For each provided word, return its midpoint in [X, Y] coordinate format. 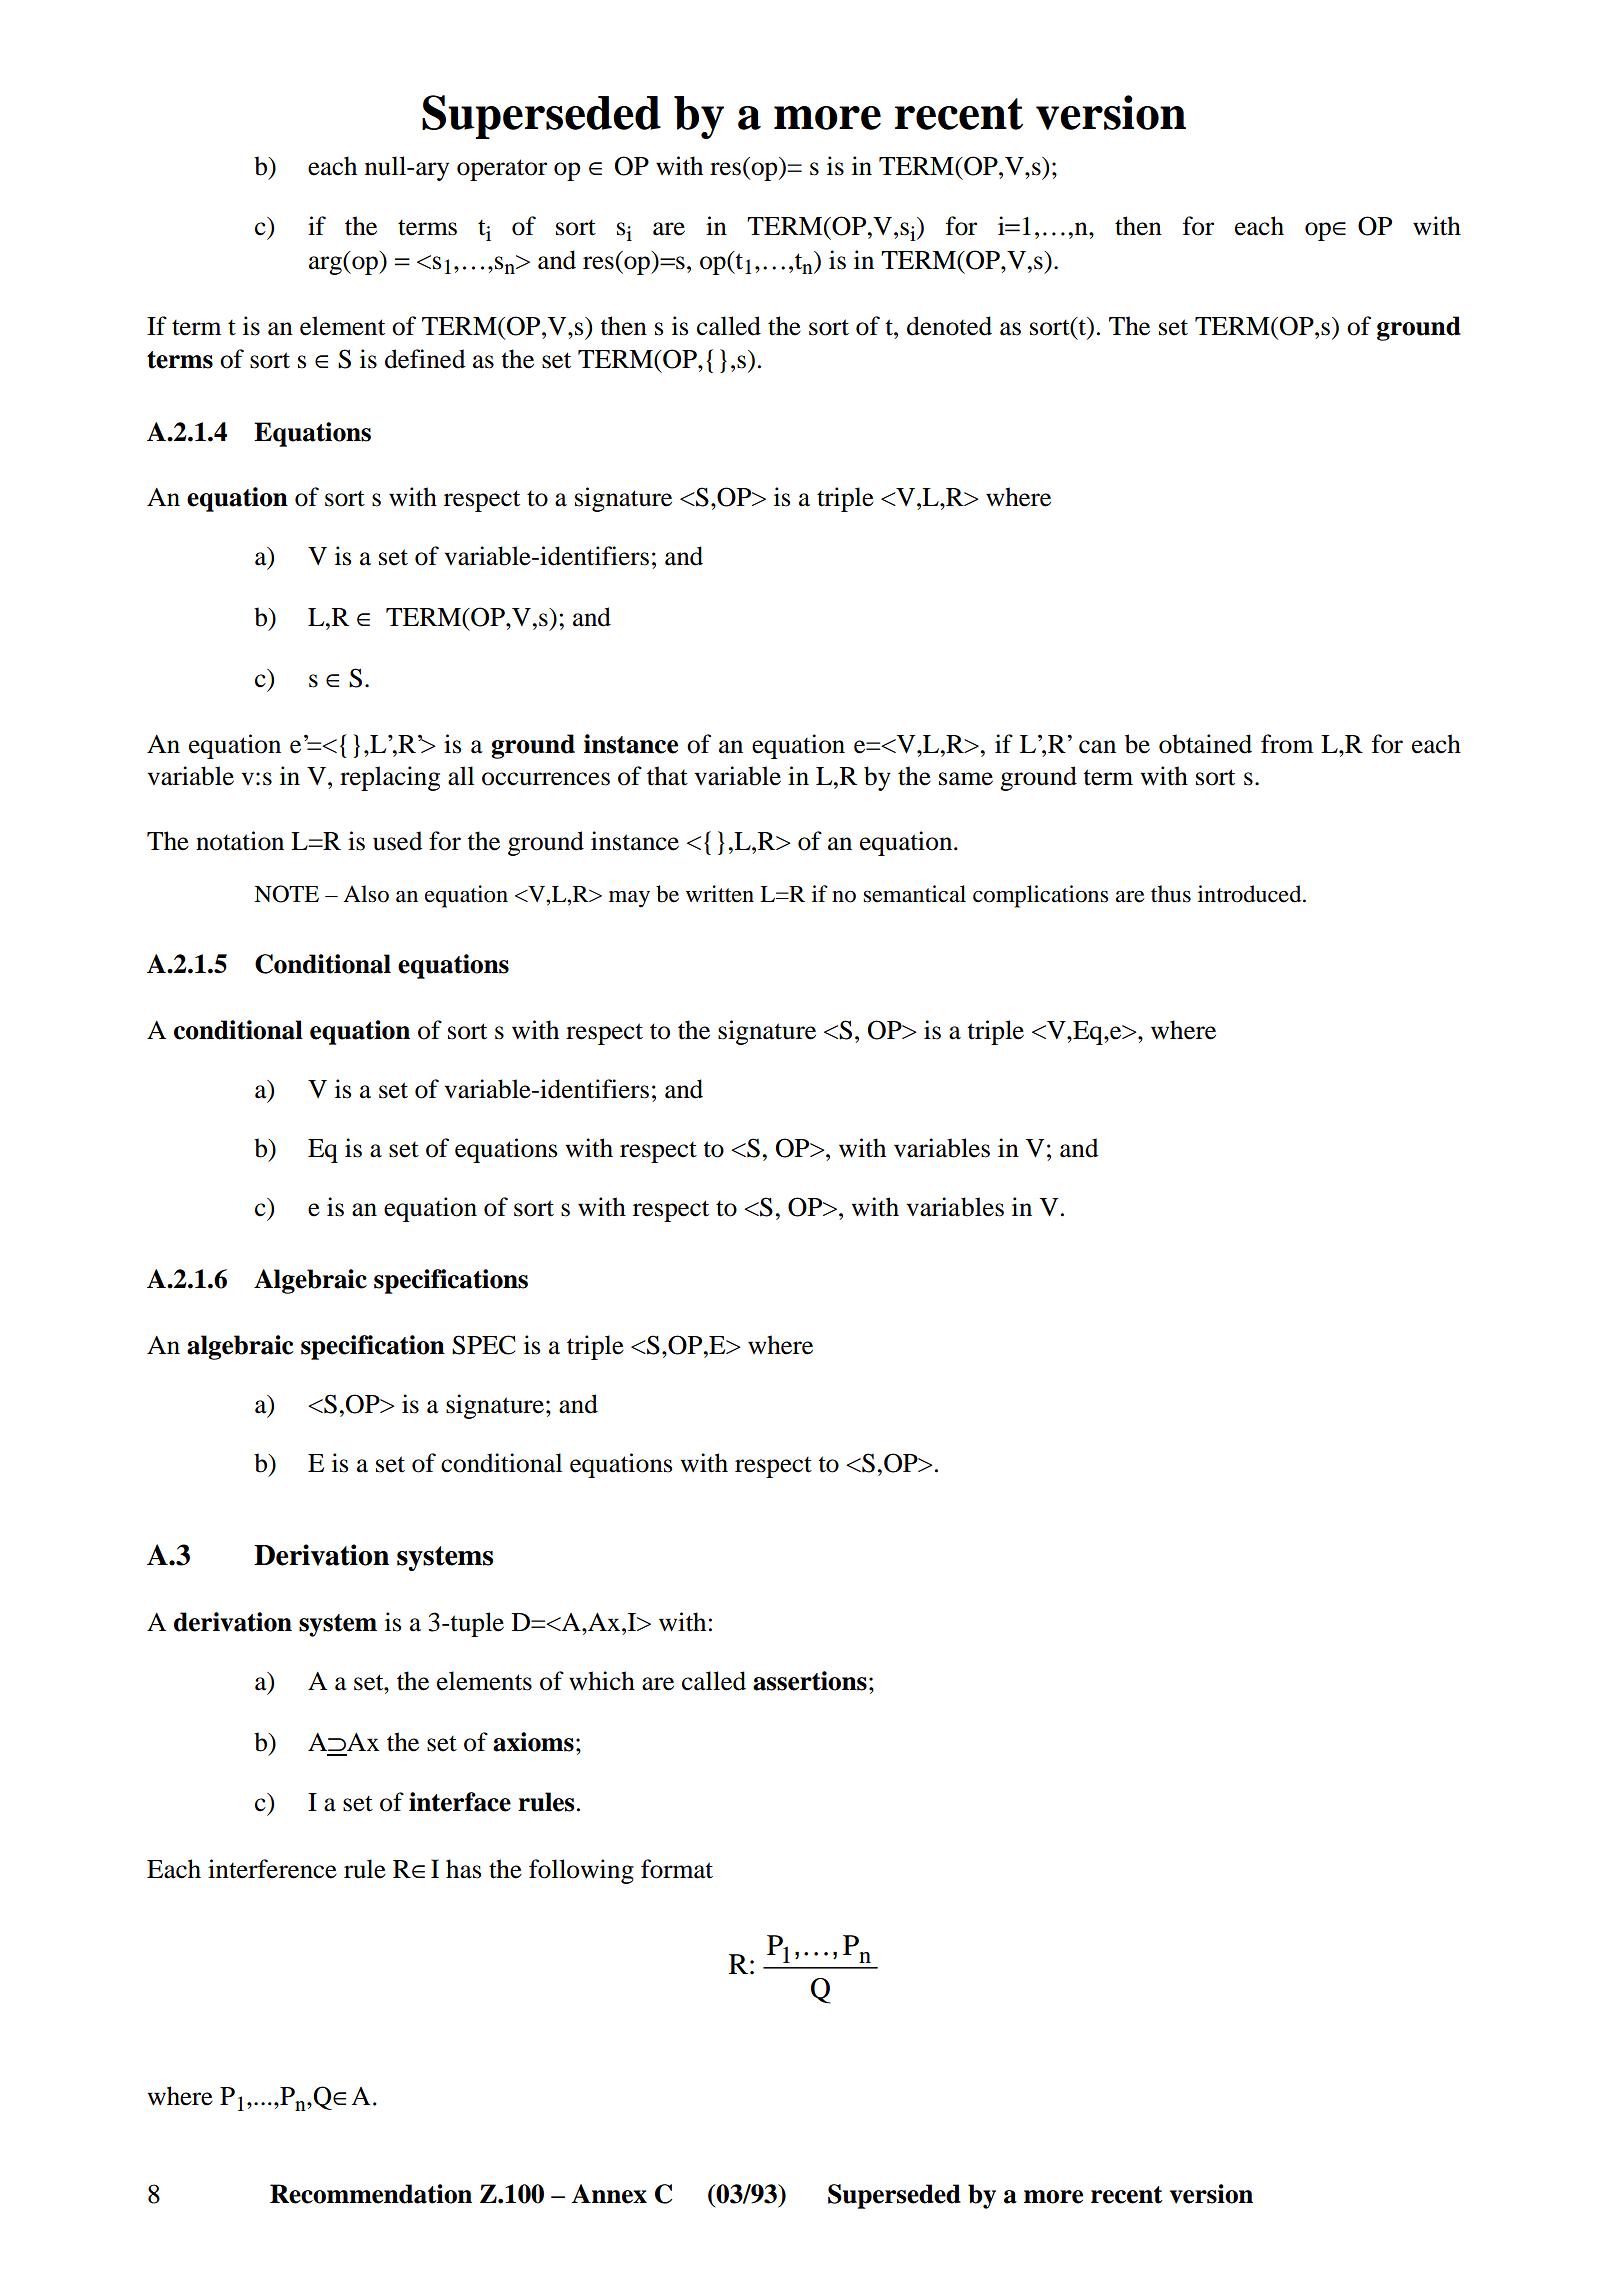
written [720, 894]
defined [425, 359]
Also [366, 894]
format [677, 1869]
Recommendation [371, 2194]
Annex [609, 2194]
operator [502, 170]
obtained [1205, 744]
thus [1171, 894]
